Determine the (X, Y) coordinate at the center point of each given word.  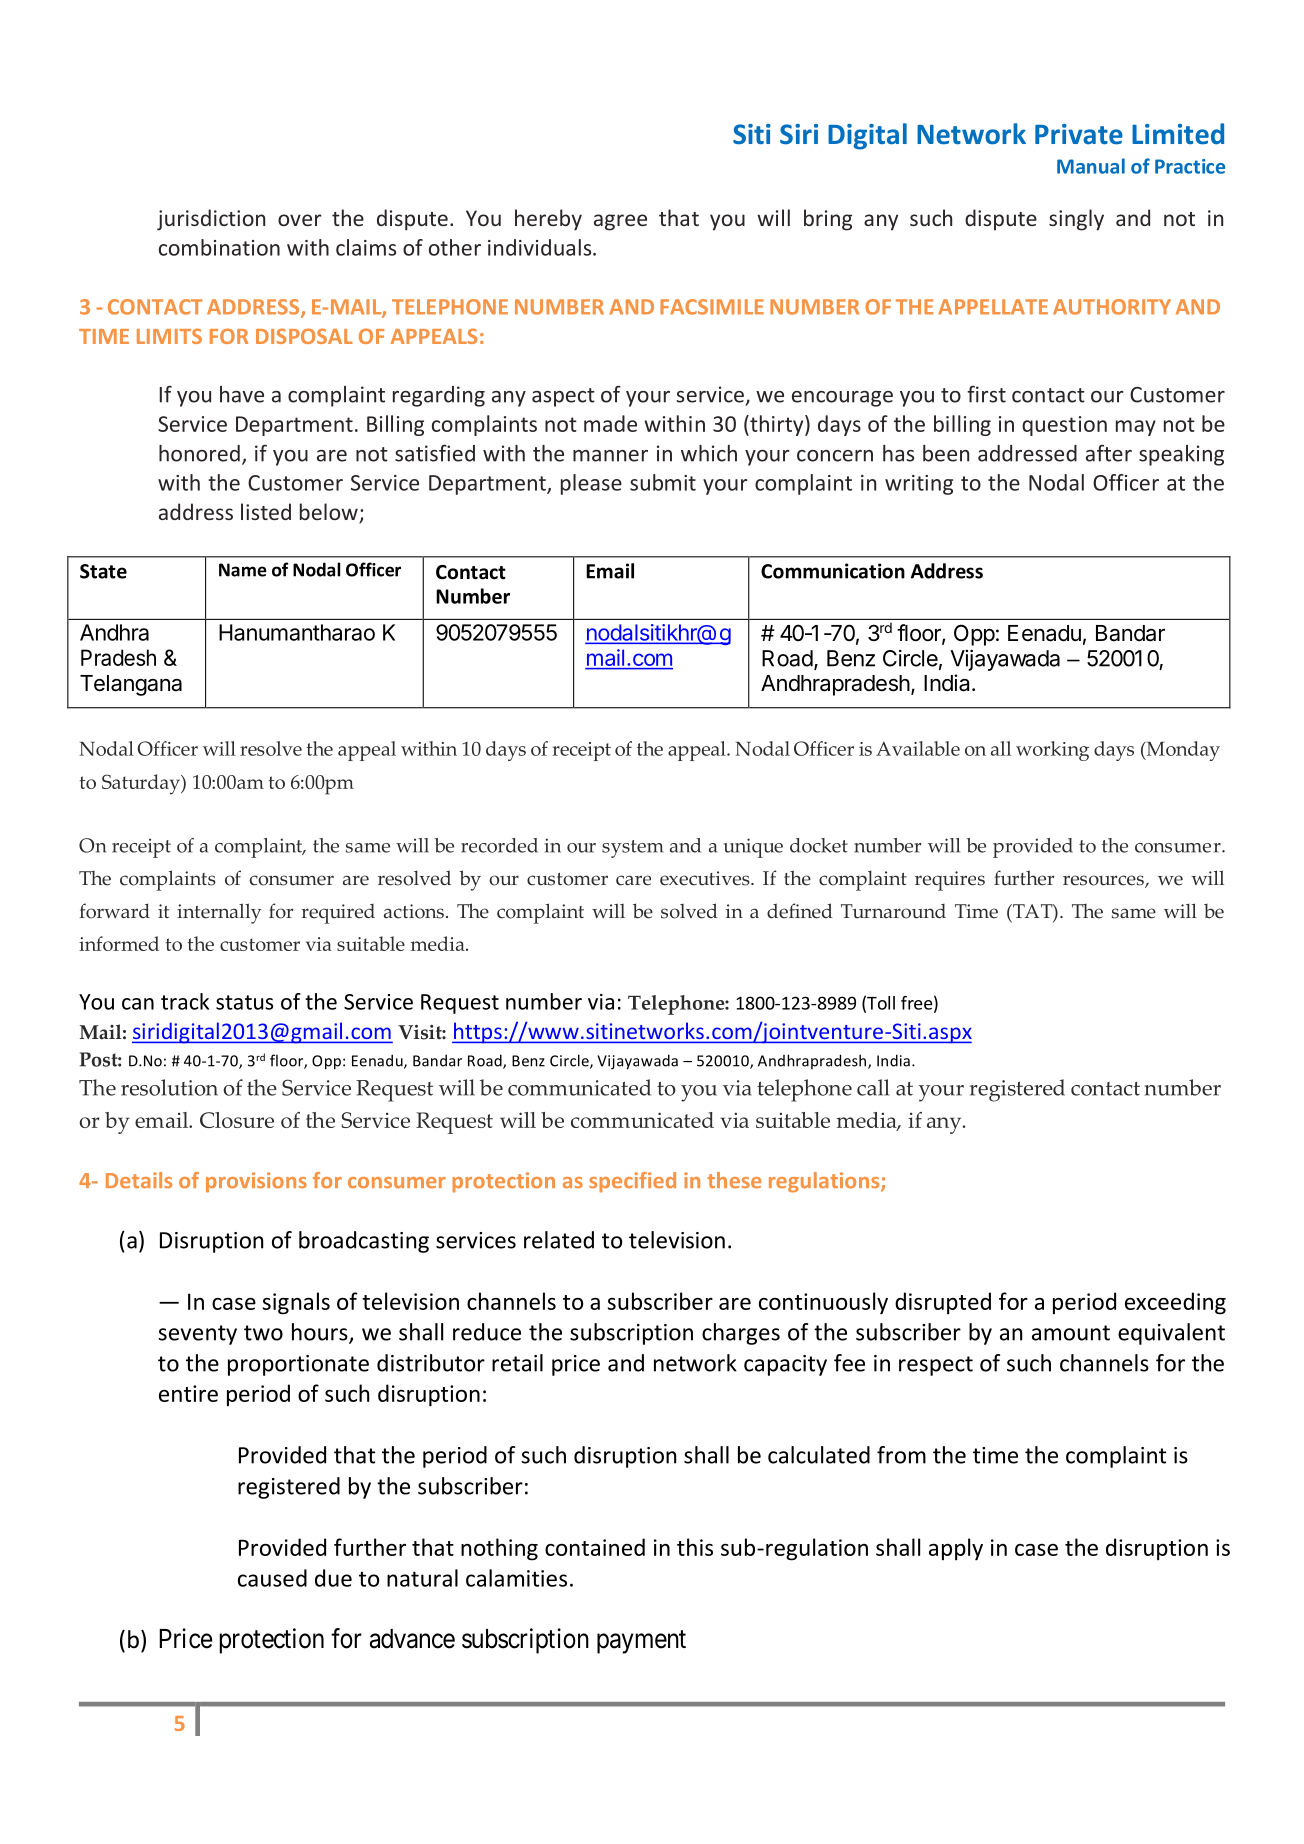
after (1109, 453)
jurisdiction (211, 220)
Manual (1091, 166)
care (633, 880)
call (873, 1087)
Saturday (142, 784)
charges (741, 1334)
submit (663, 482)
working (1052, 751)
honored (199, 453)
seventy (197, 1335)
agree (620, 222)
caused (272, 1578)
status (244, 1002)
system (632, 849)
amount (1071, 1333)
